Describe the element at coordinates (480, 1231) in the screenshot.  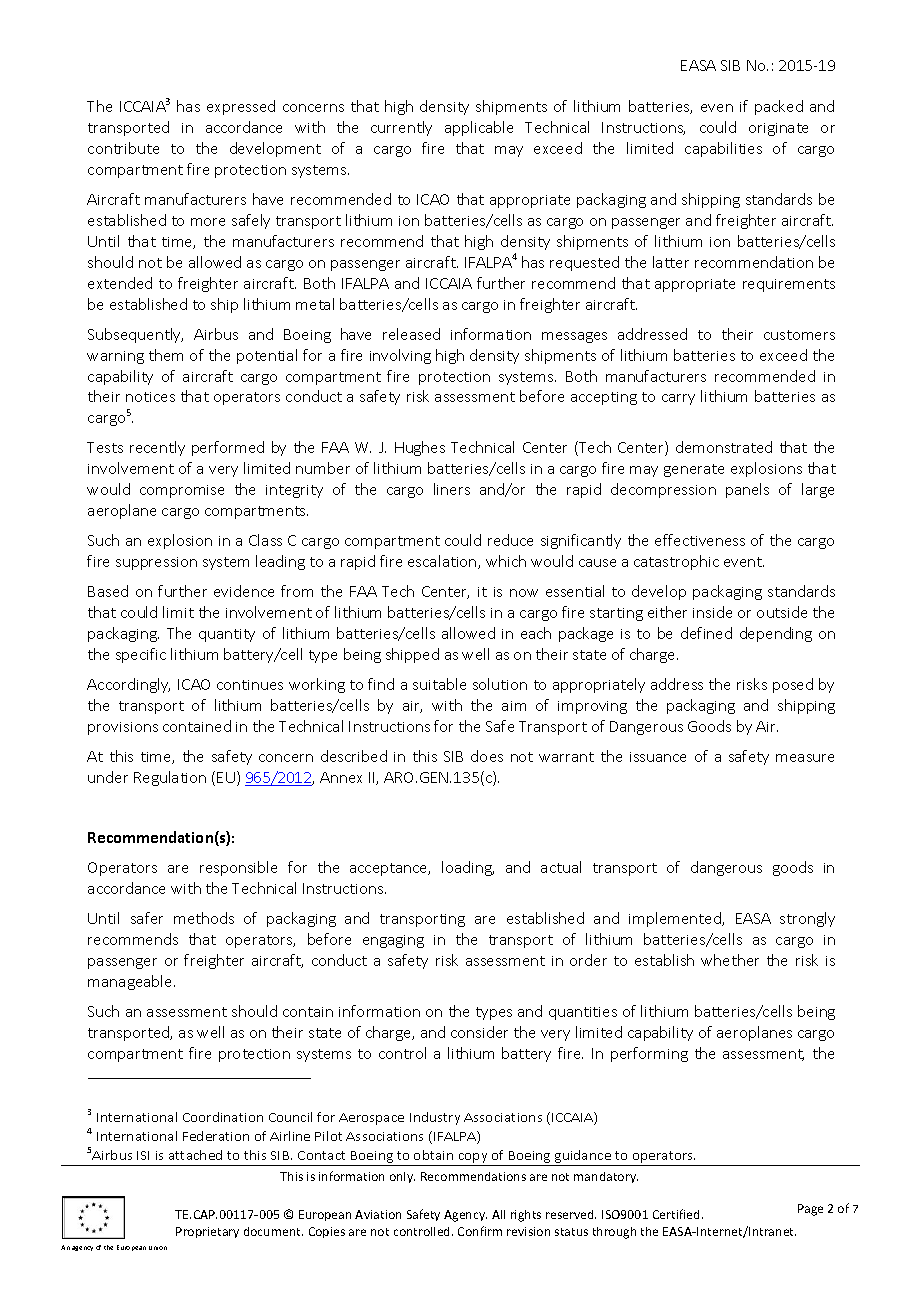
I see `Confirm` at that location.
